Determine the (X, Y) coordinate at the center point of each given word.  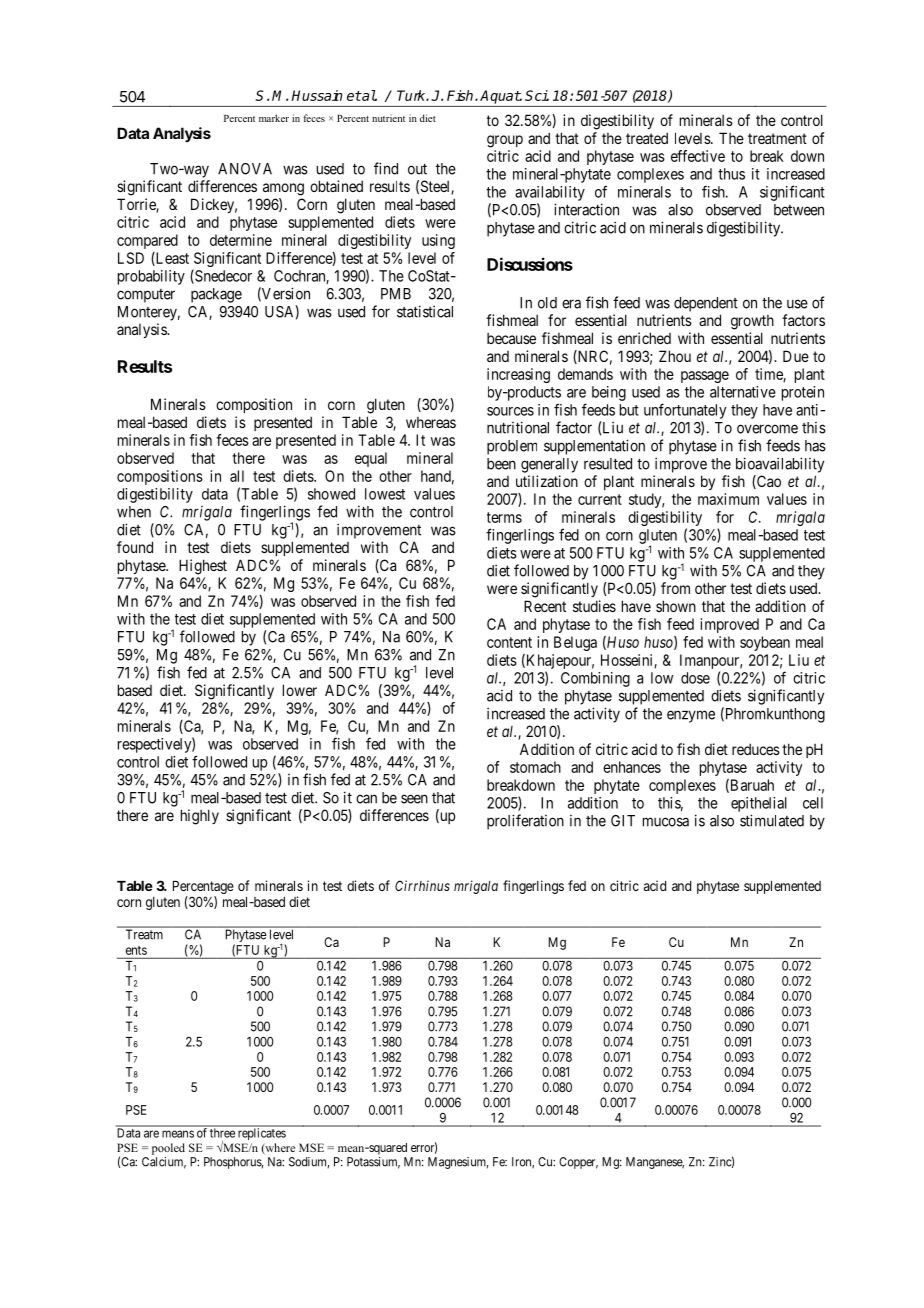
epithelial (759, 804)
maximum (728, 499)
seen (414, 799)
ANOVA (245, 169)
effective (698, 156)
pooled (168, 1149)
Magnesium (458, 1163)
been (501, 464)
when (134, 512)
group (505, 141)
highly (200, 817)
